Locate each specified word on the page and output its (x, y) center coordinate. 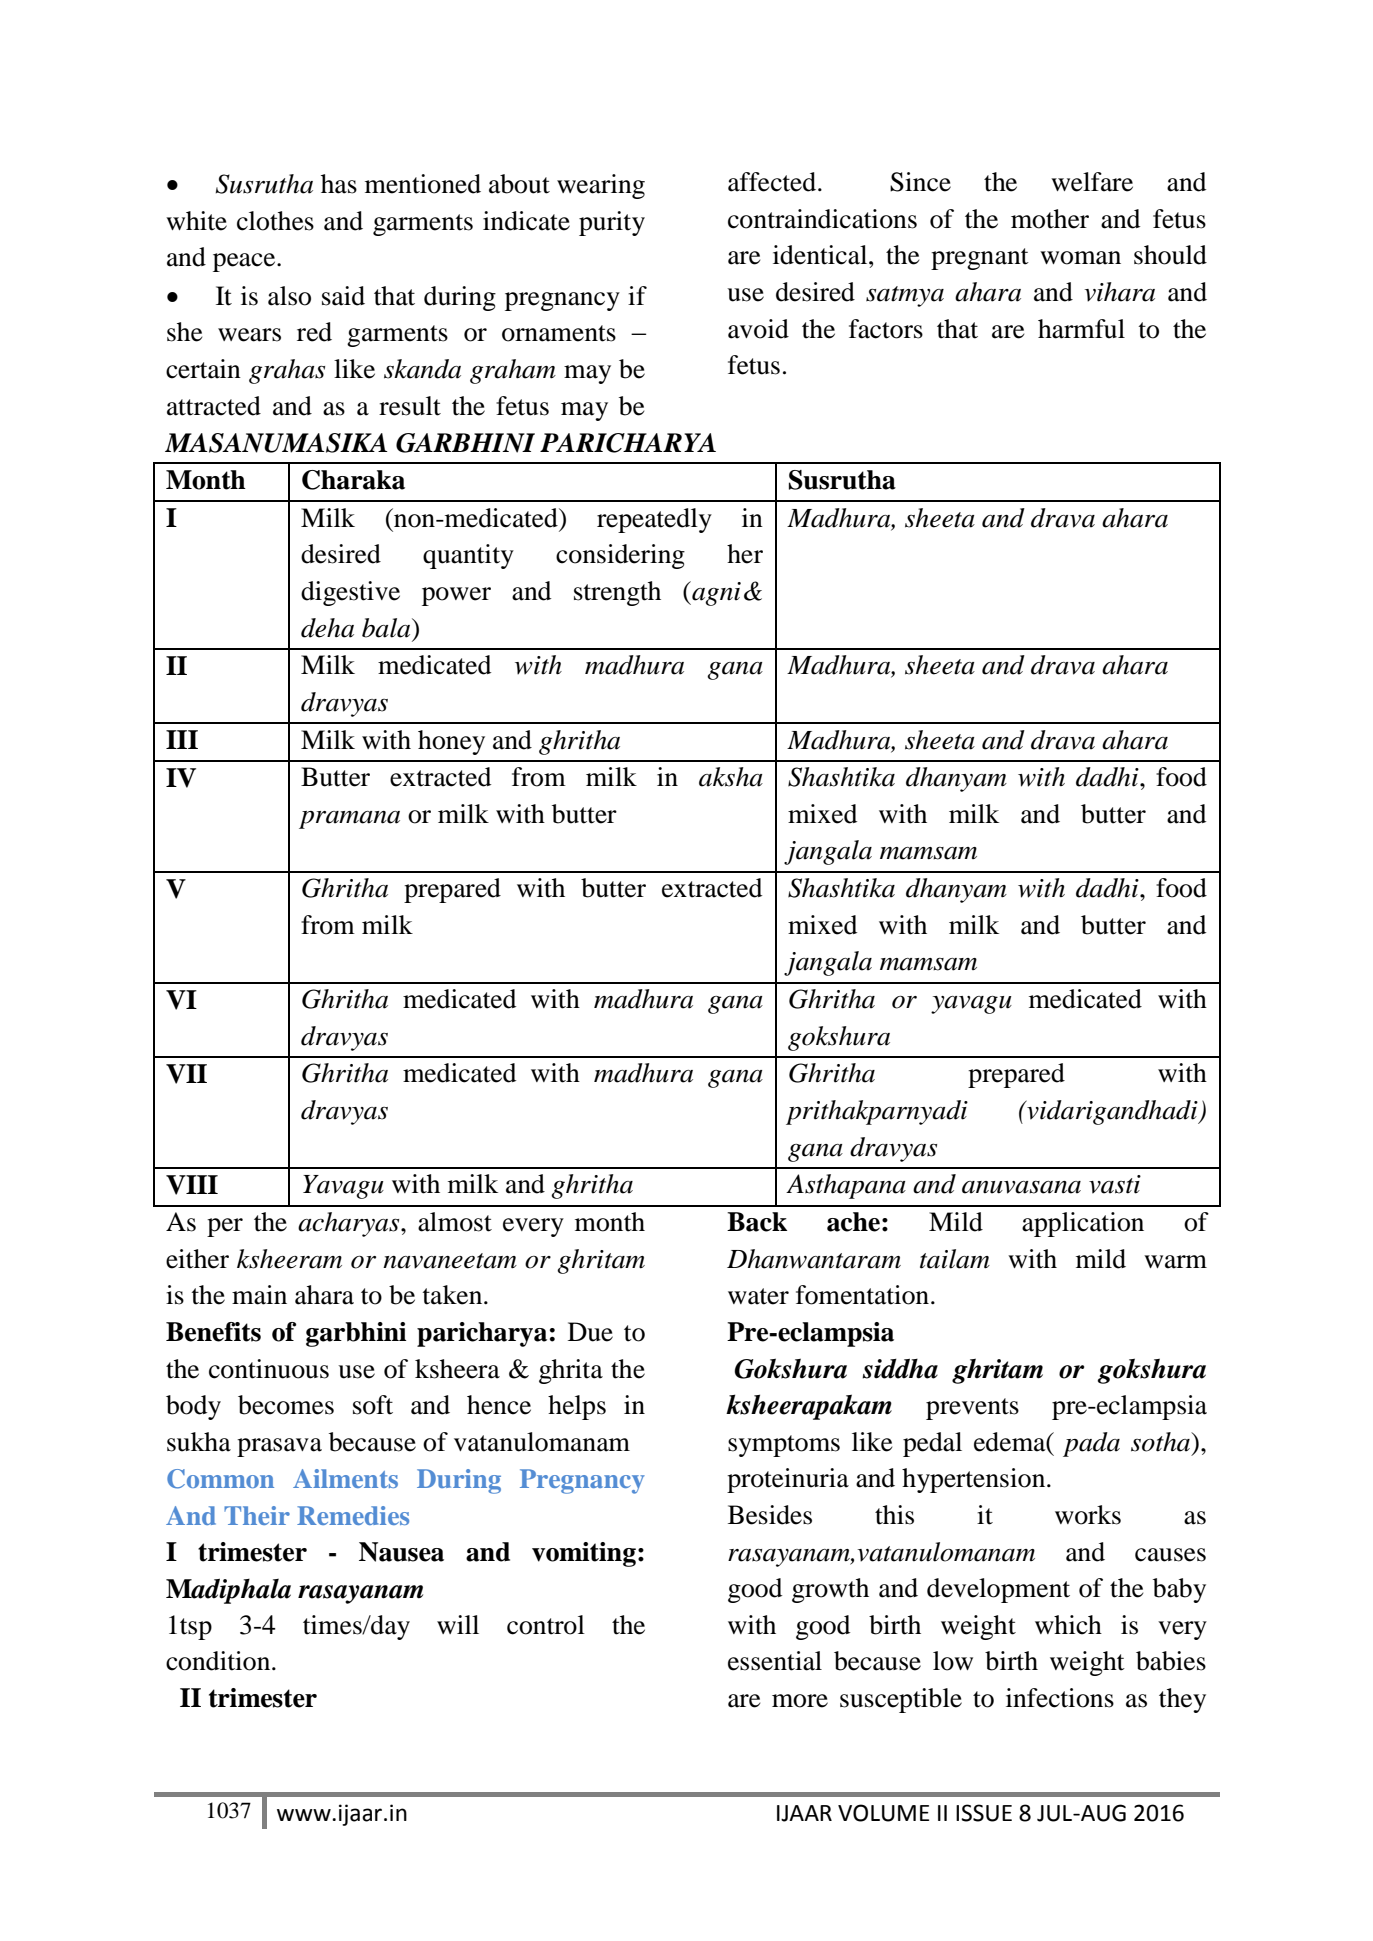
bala (387, 628)
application (1083, 1224)
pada (1091, 1444)
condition (219, 1661)
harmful (1081, 329)
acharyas (350, 1224)
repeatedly (654, 520)
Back (757, 1222)
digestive (350, 593)
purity (612, 223)
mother (1050, 219)
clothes (275, 221)
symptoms (784, 1446)
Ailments (345, 1478)
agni (715, 593)
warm (1175, 1262)
